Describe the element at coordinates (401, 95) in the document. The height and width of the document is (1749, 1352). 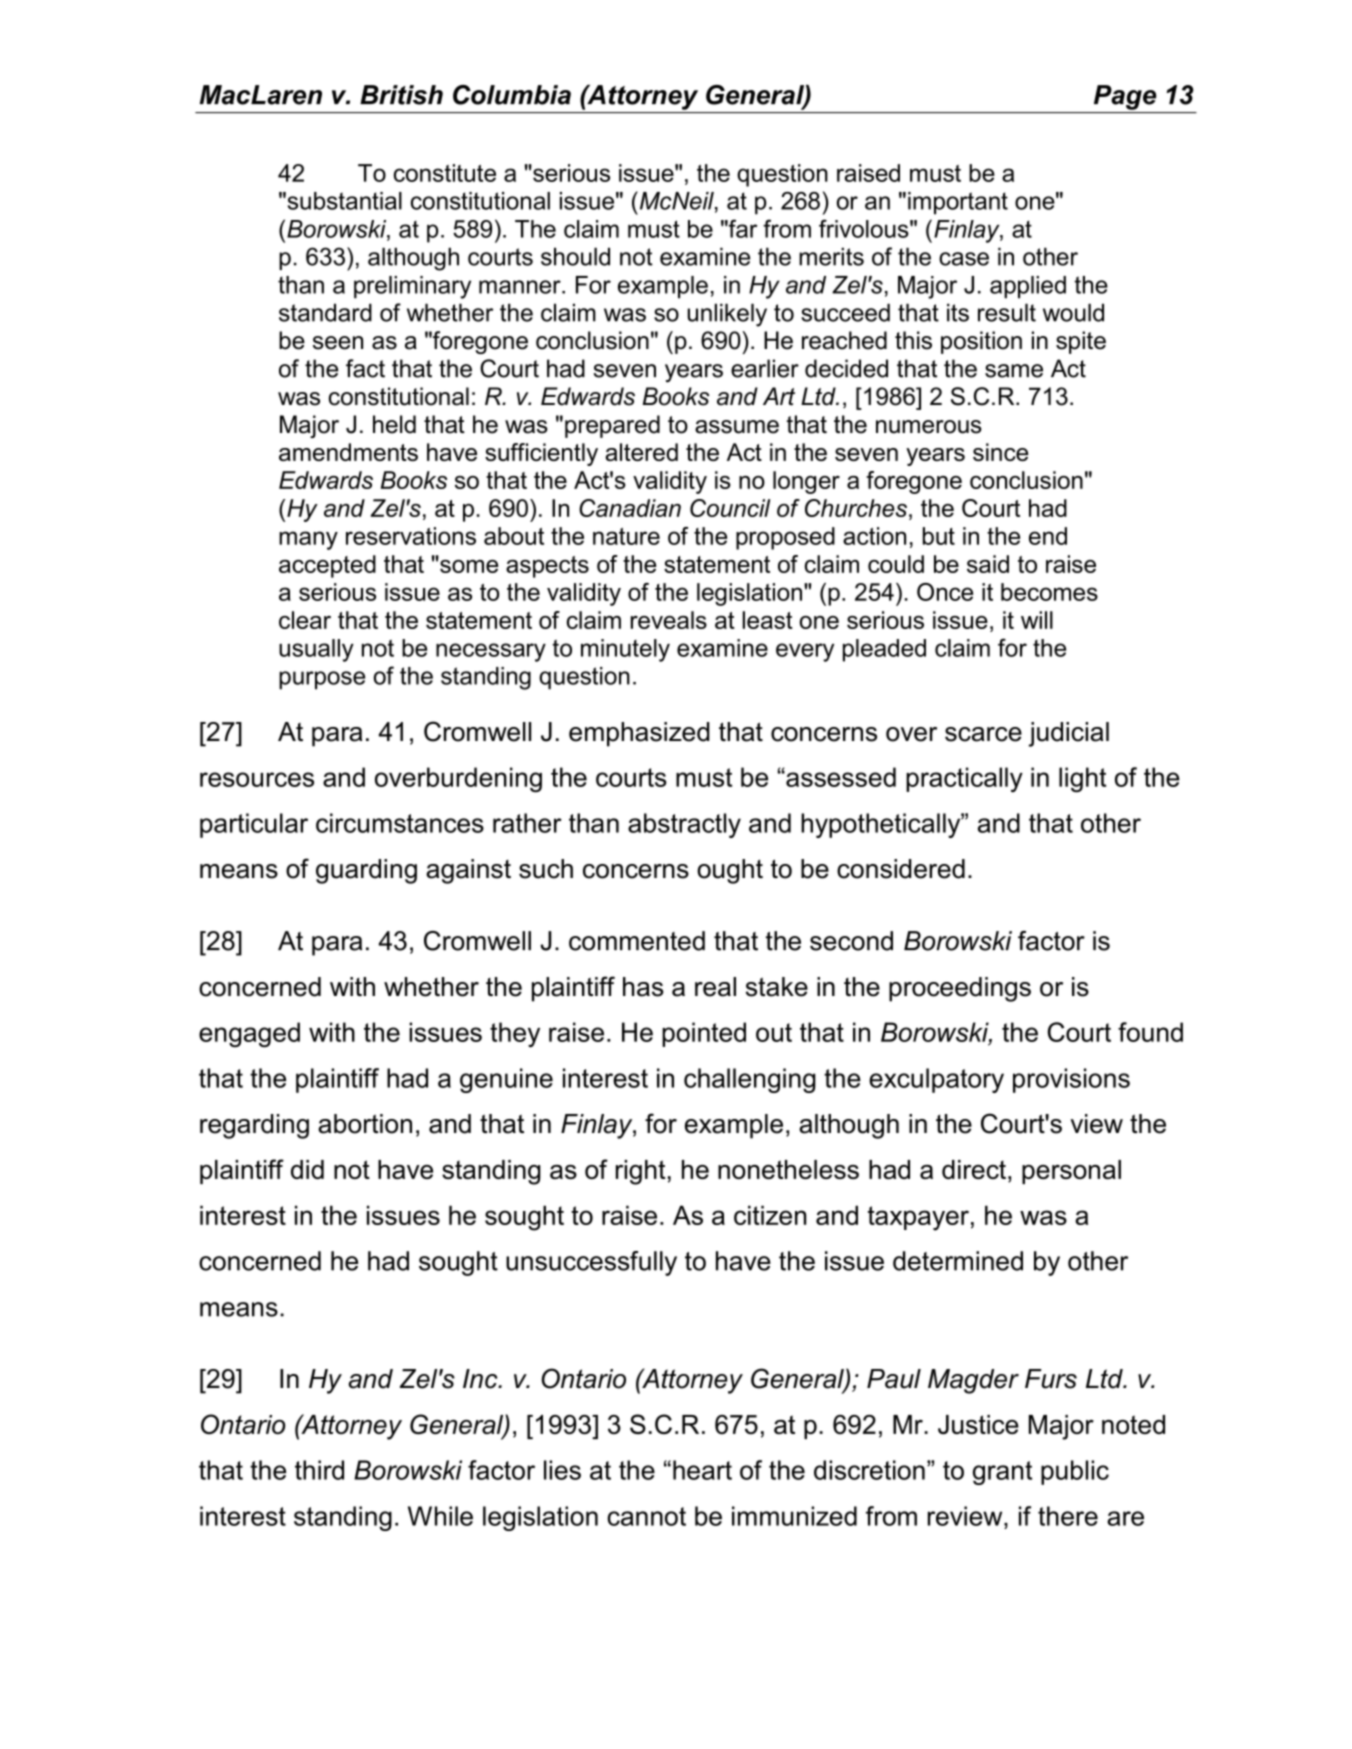
I see `British` at that location.
